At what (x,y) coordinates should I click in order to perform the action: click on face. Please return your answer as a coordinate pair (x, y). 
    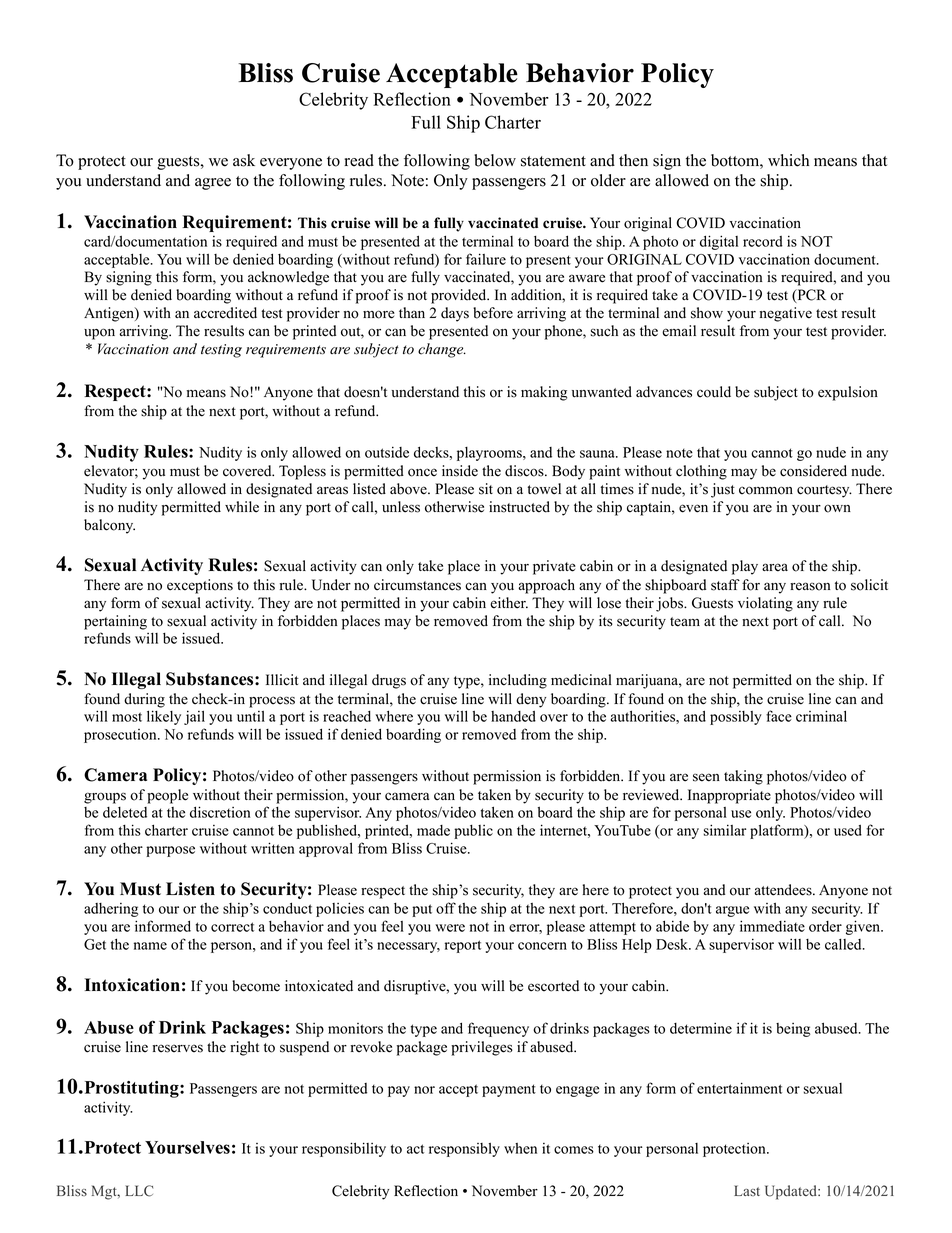
    Looking at the image, I should click on (779, 716).
